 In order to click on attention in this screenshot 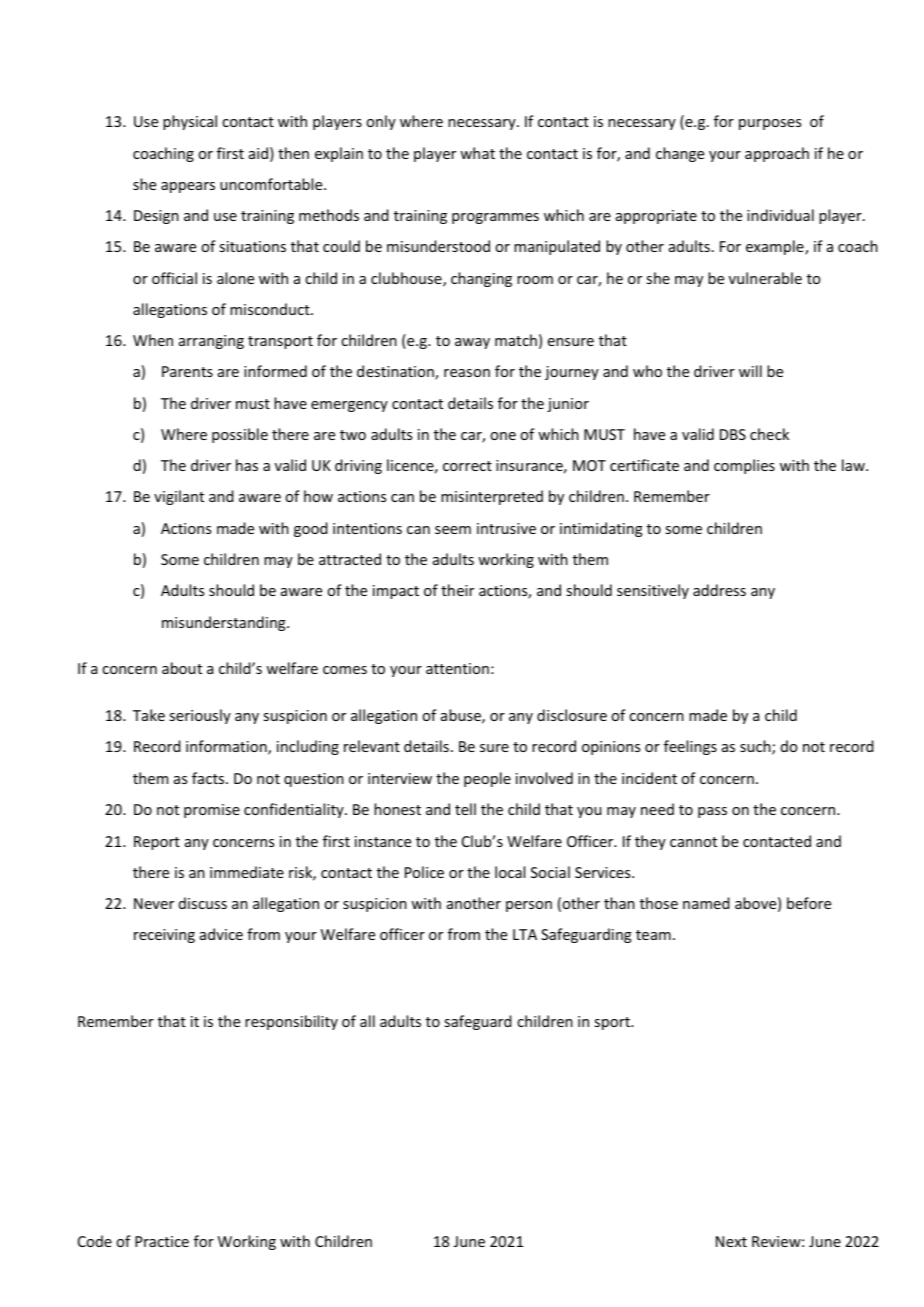, I will do `click(457, 668)`.
